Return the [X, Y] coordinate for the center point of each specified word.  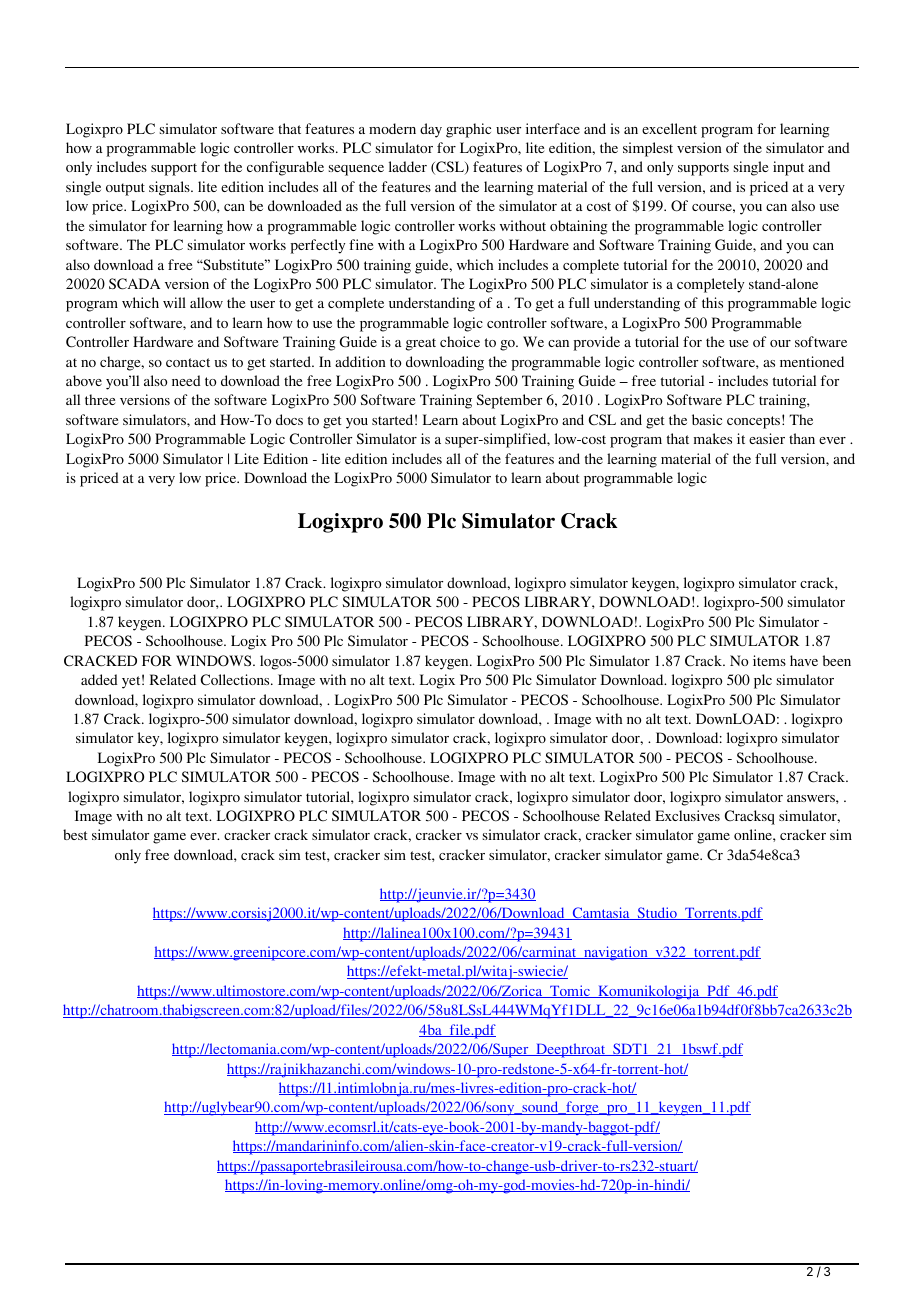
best [75, 834]
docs [289, 419]
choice [460, 341]
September [509, 401]
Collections [236, 679]
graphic [468, 130]
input [788, 168]
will [174, 302]
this [712, 302]
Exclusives [687, 815]
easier [767, 438]
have [804, 660]
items [769, 660]
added [99, 679]
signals [170, 188]
